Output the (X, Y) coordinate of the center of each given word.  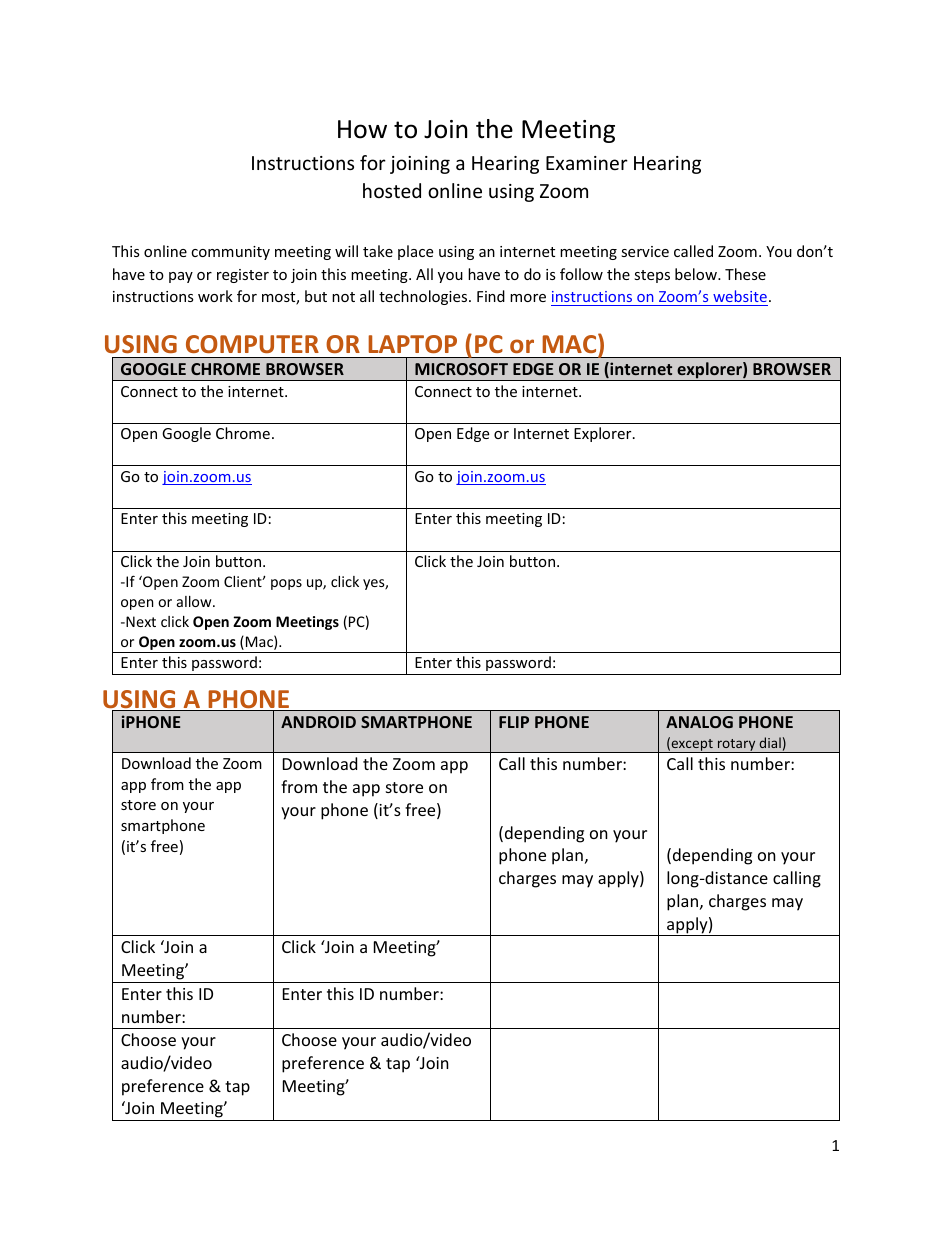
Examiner (587, 163)
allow (195, 601)
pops (286, 584)
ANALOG (699, 722)
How (362, 129)
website (740, 296)
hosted (392, 190)
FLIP (514, 722)
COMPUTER (252, 344)
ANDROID (318, 722)
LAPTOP (412, 344)
